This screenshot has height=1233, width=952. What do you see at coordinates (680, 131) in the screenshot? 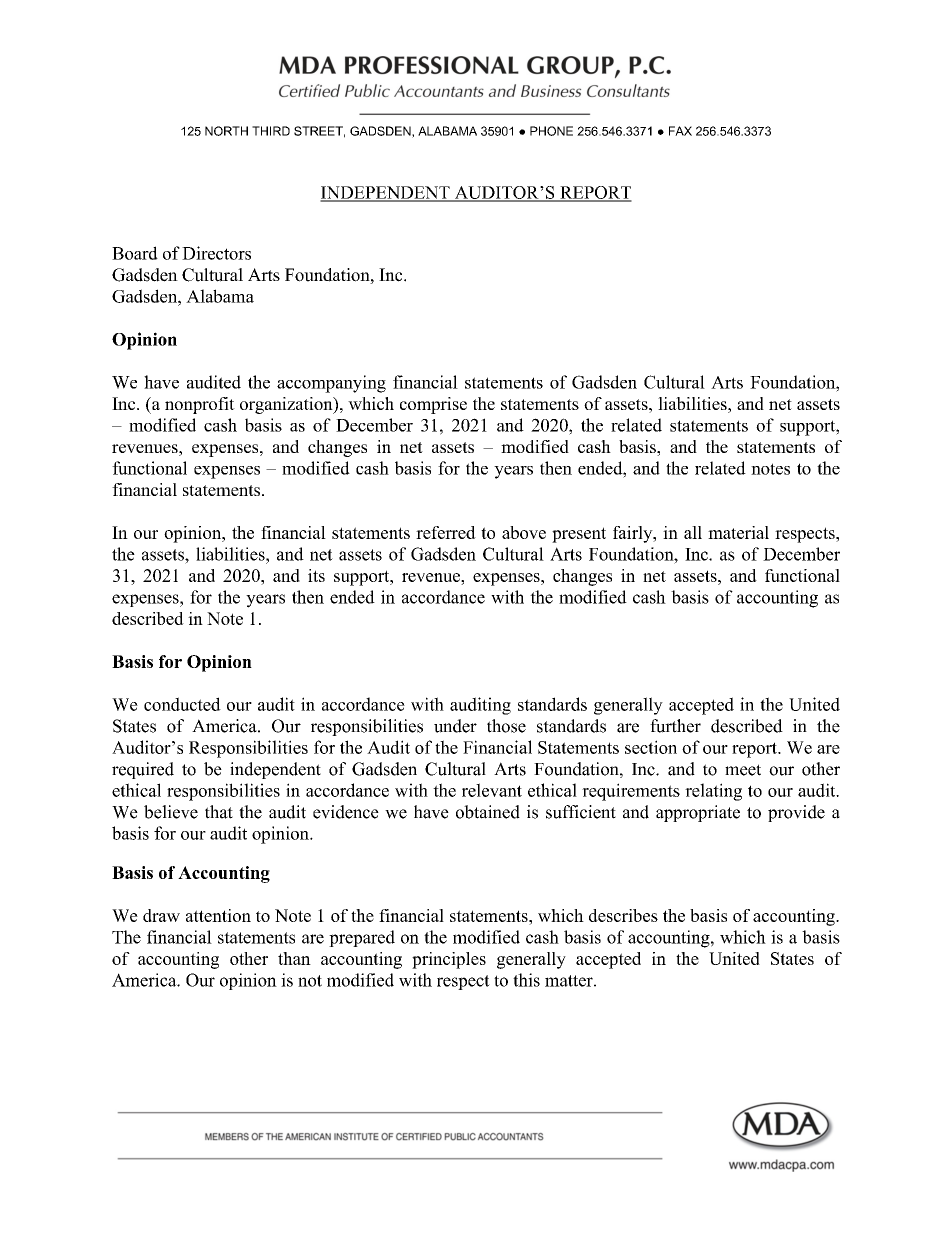
I see `FAX` at bounding box center [680, 131].
